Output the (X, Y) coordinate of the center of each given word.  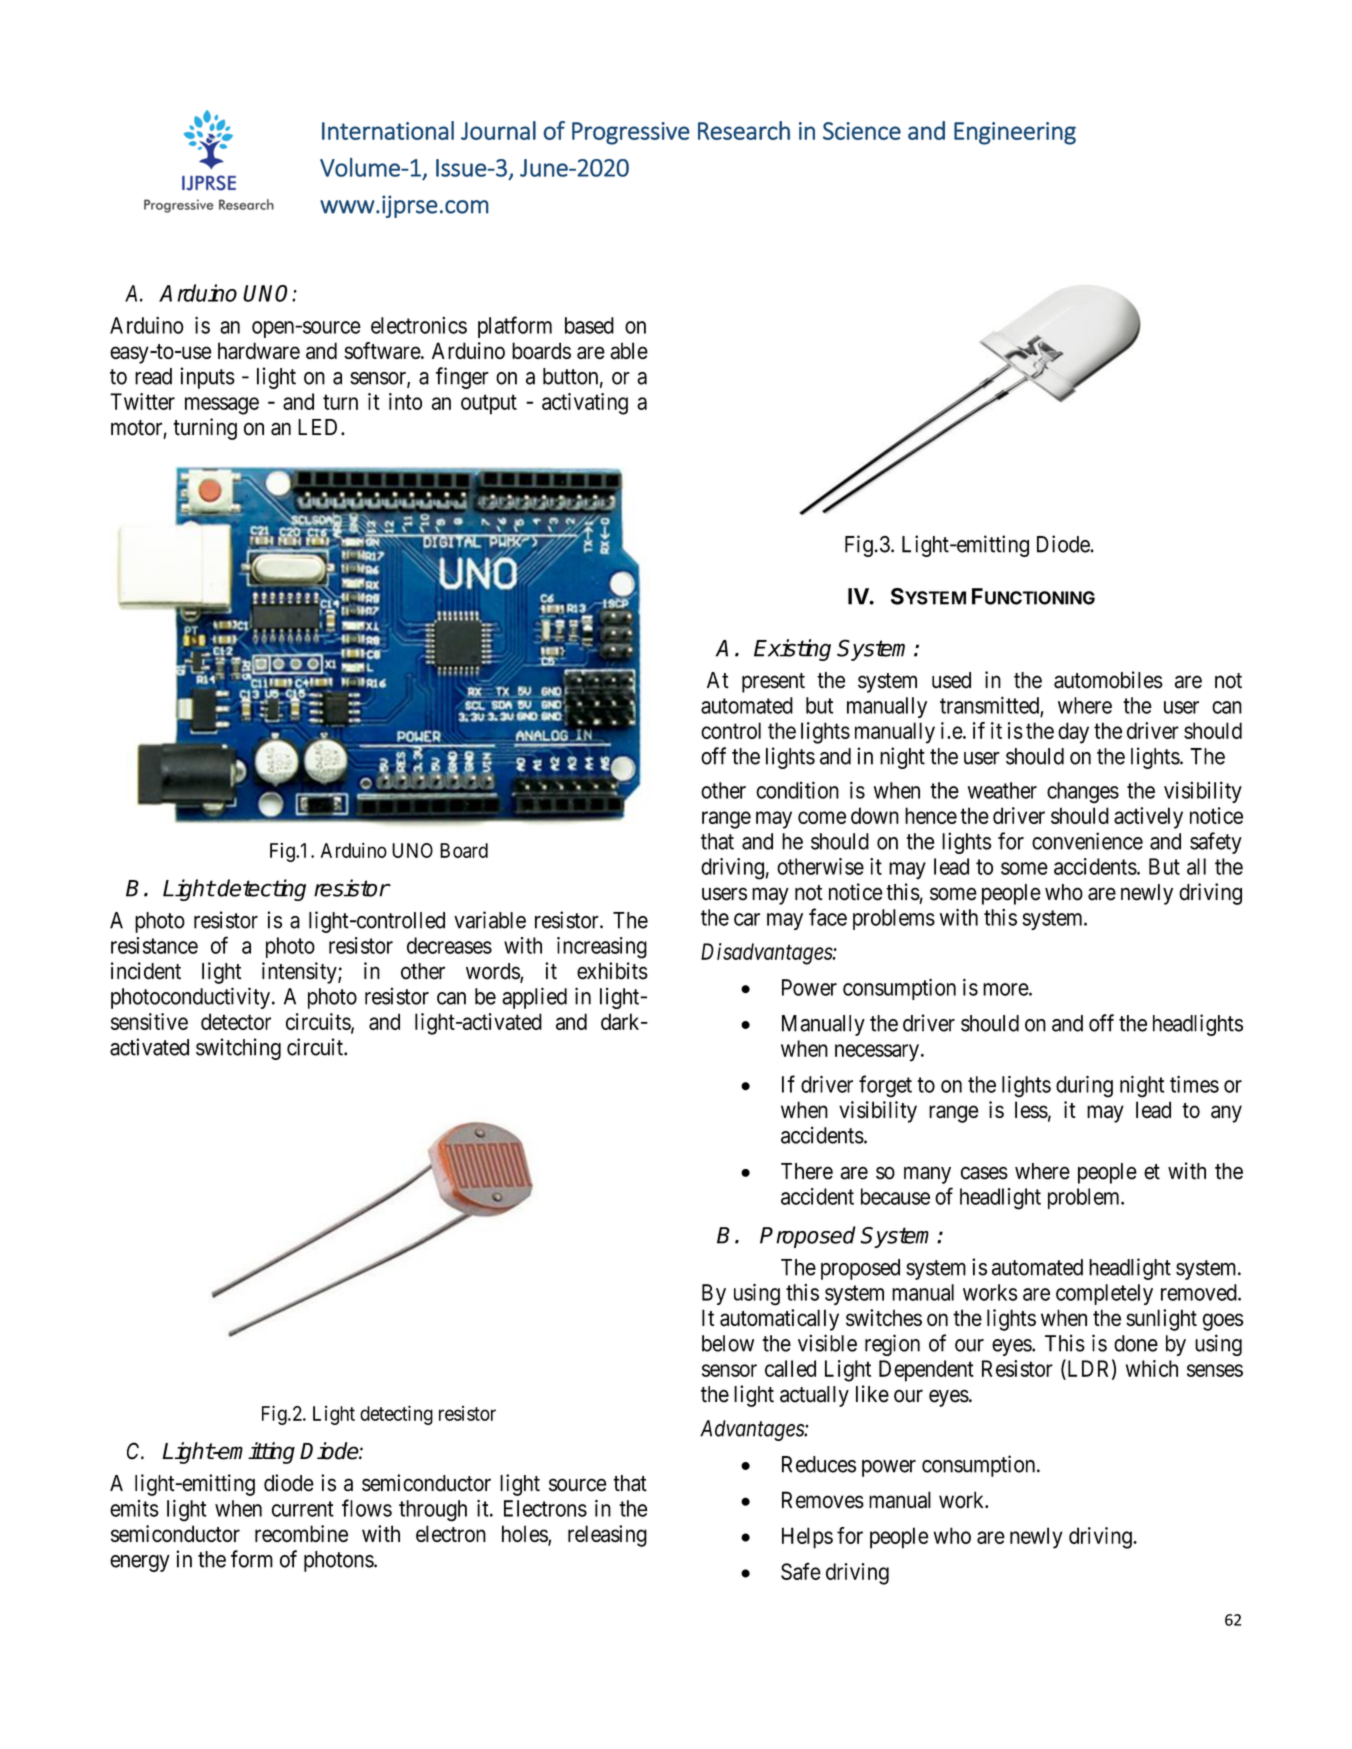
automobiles (1108, 680)
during (1084, 1086)
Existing (792, 650)
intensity (300, 973)
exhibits (612, 971)
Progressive (631, 133)
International (388, 130)
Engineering (1015, 133)
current (303, 1509)
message (222, 406)
